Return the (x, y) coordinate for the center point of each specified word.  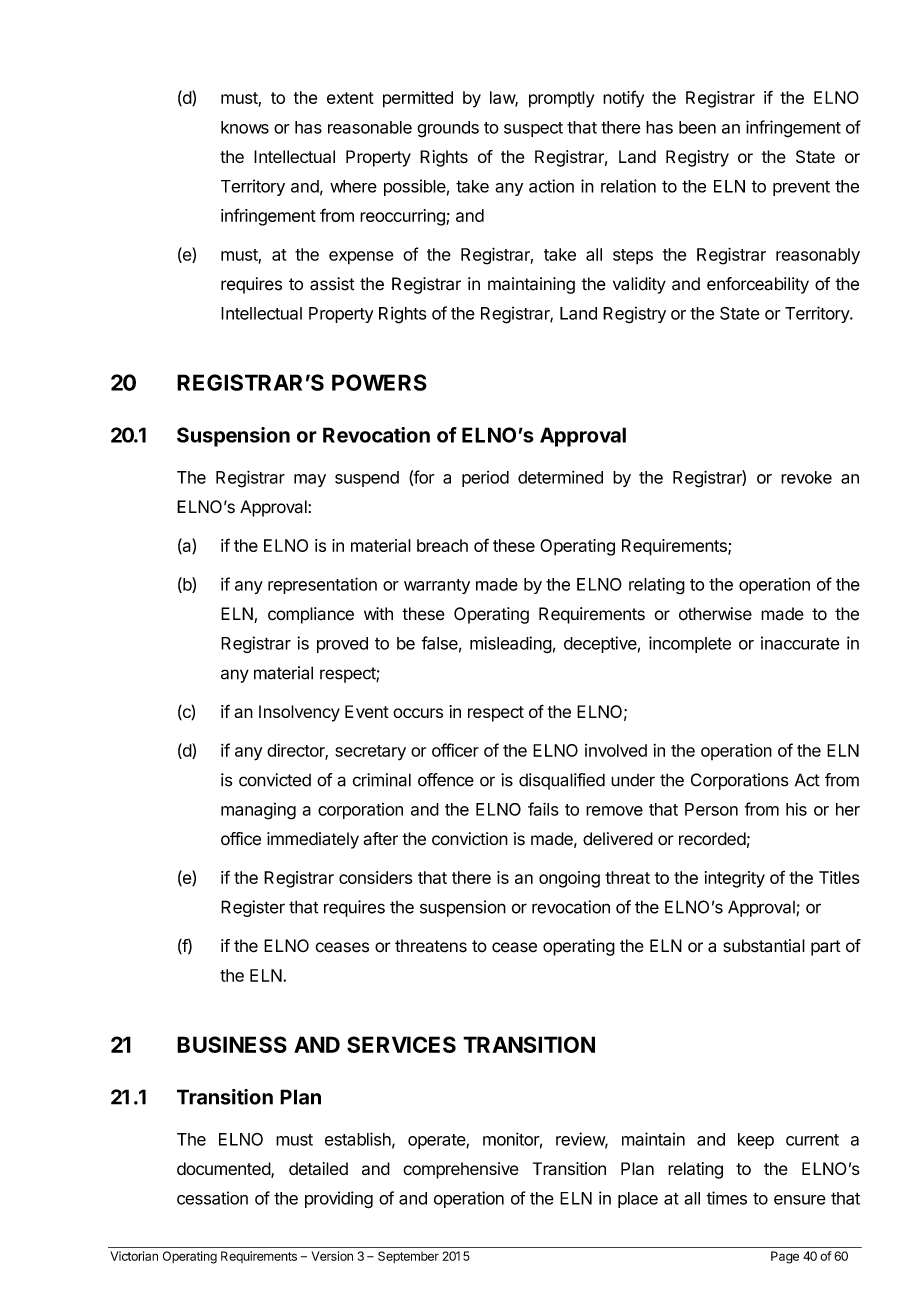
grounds (448, 129)
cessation (212, 1198)
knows (245, 127)
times (726, 1198)
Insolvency (299, 713)
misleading (511, 644)
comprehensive (461, 1170)
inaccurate (800, 643)
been (697, 127)
